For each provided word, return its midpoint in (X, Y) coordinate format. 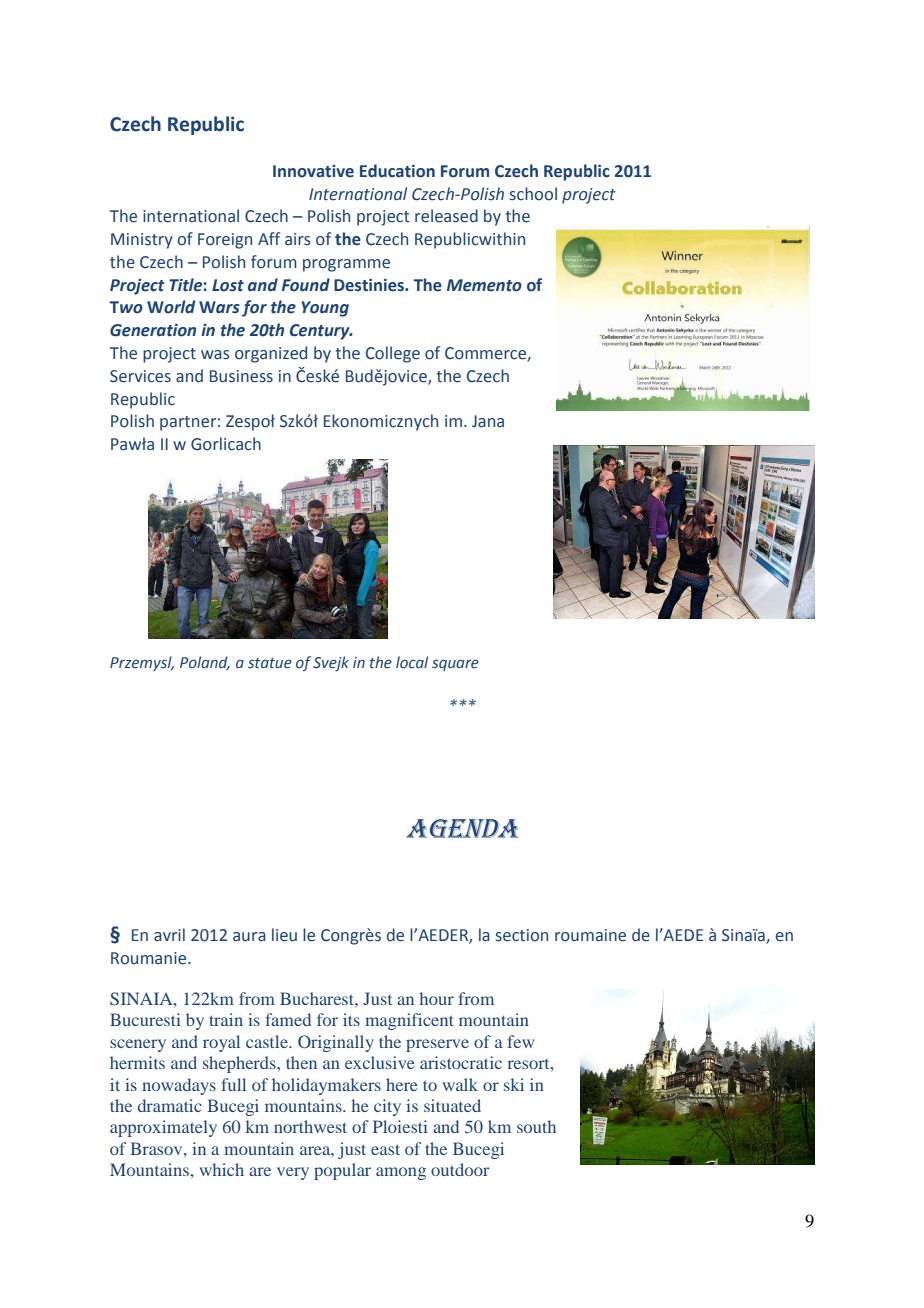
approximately (163, 1128)
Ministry (142, 241)
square (455, 665)
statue (270, 663)
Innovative (313, 171)
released (446, 216)
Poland (205, 663)
